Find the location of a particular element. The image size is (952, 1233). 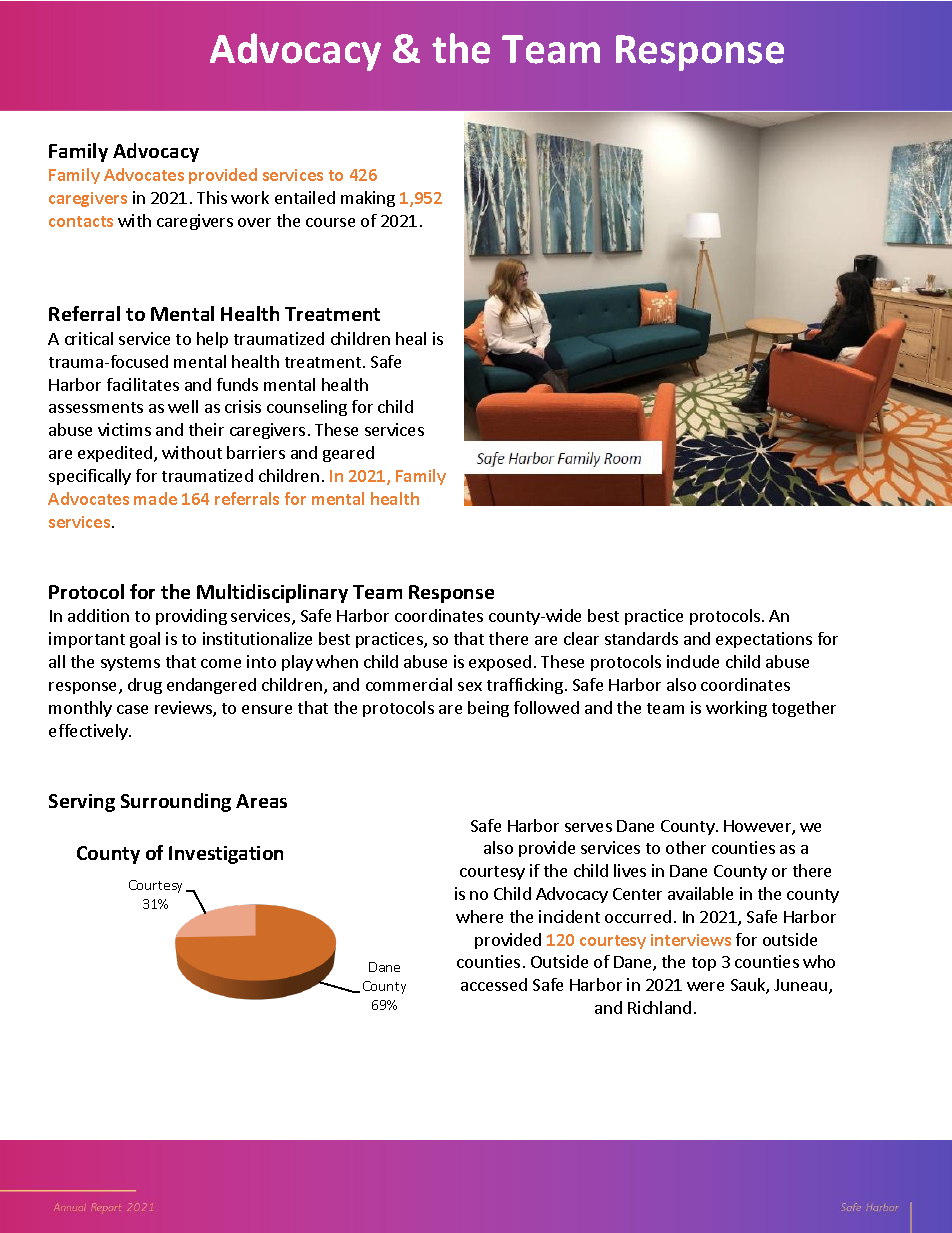

made is located at coordinates (155, 498).
